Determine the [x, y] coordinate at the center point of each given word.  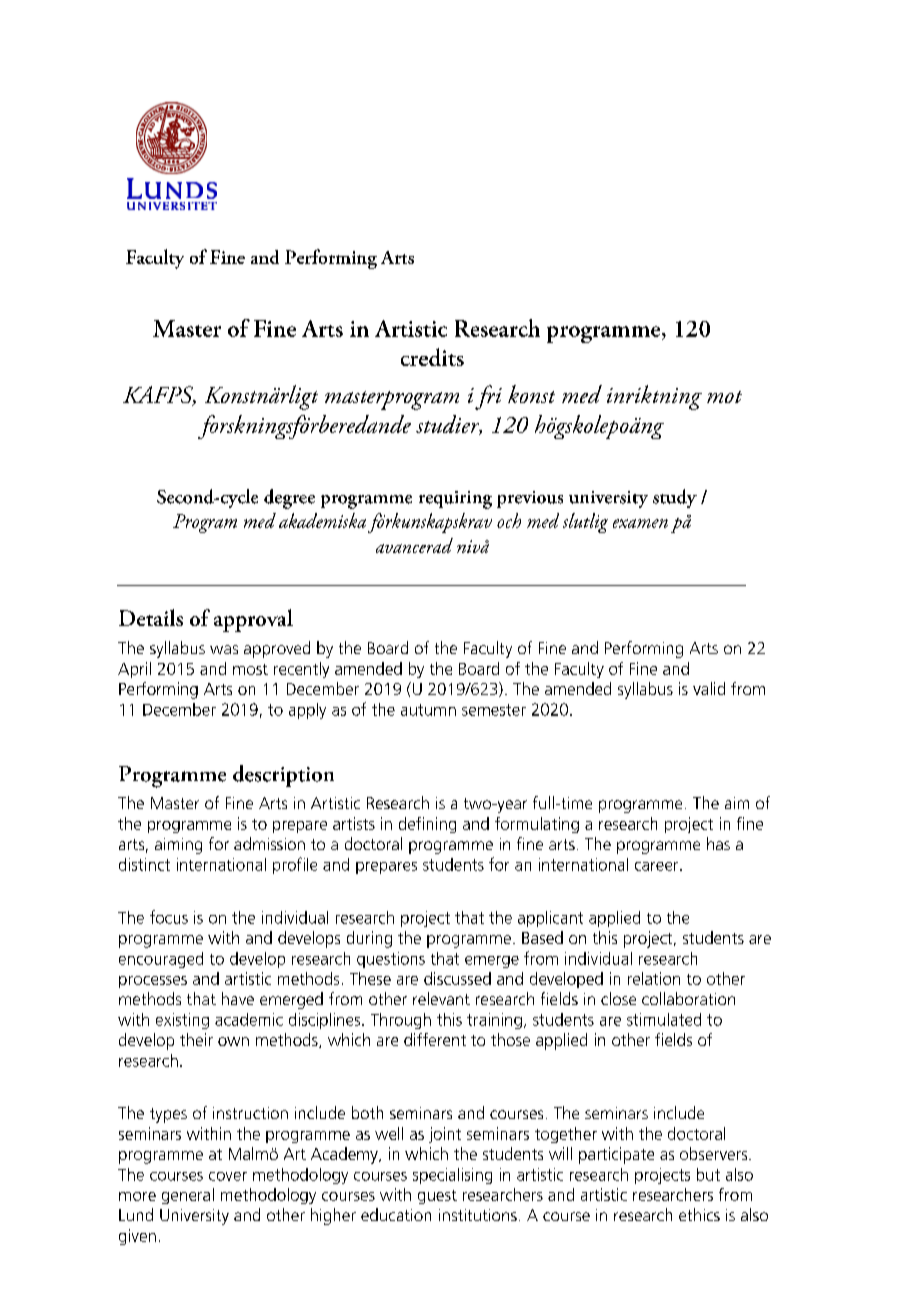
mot [724, 397]
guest [437, 1197]
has [718, 843]
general [188, 1196]
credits [432, 357]
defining [427, 825]
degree [289, 499]
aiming [178, 846]
